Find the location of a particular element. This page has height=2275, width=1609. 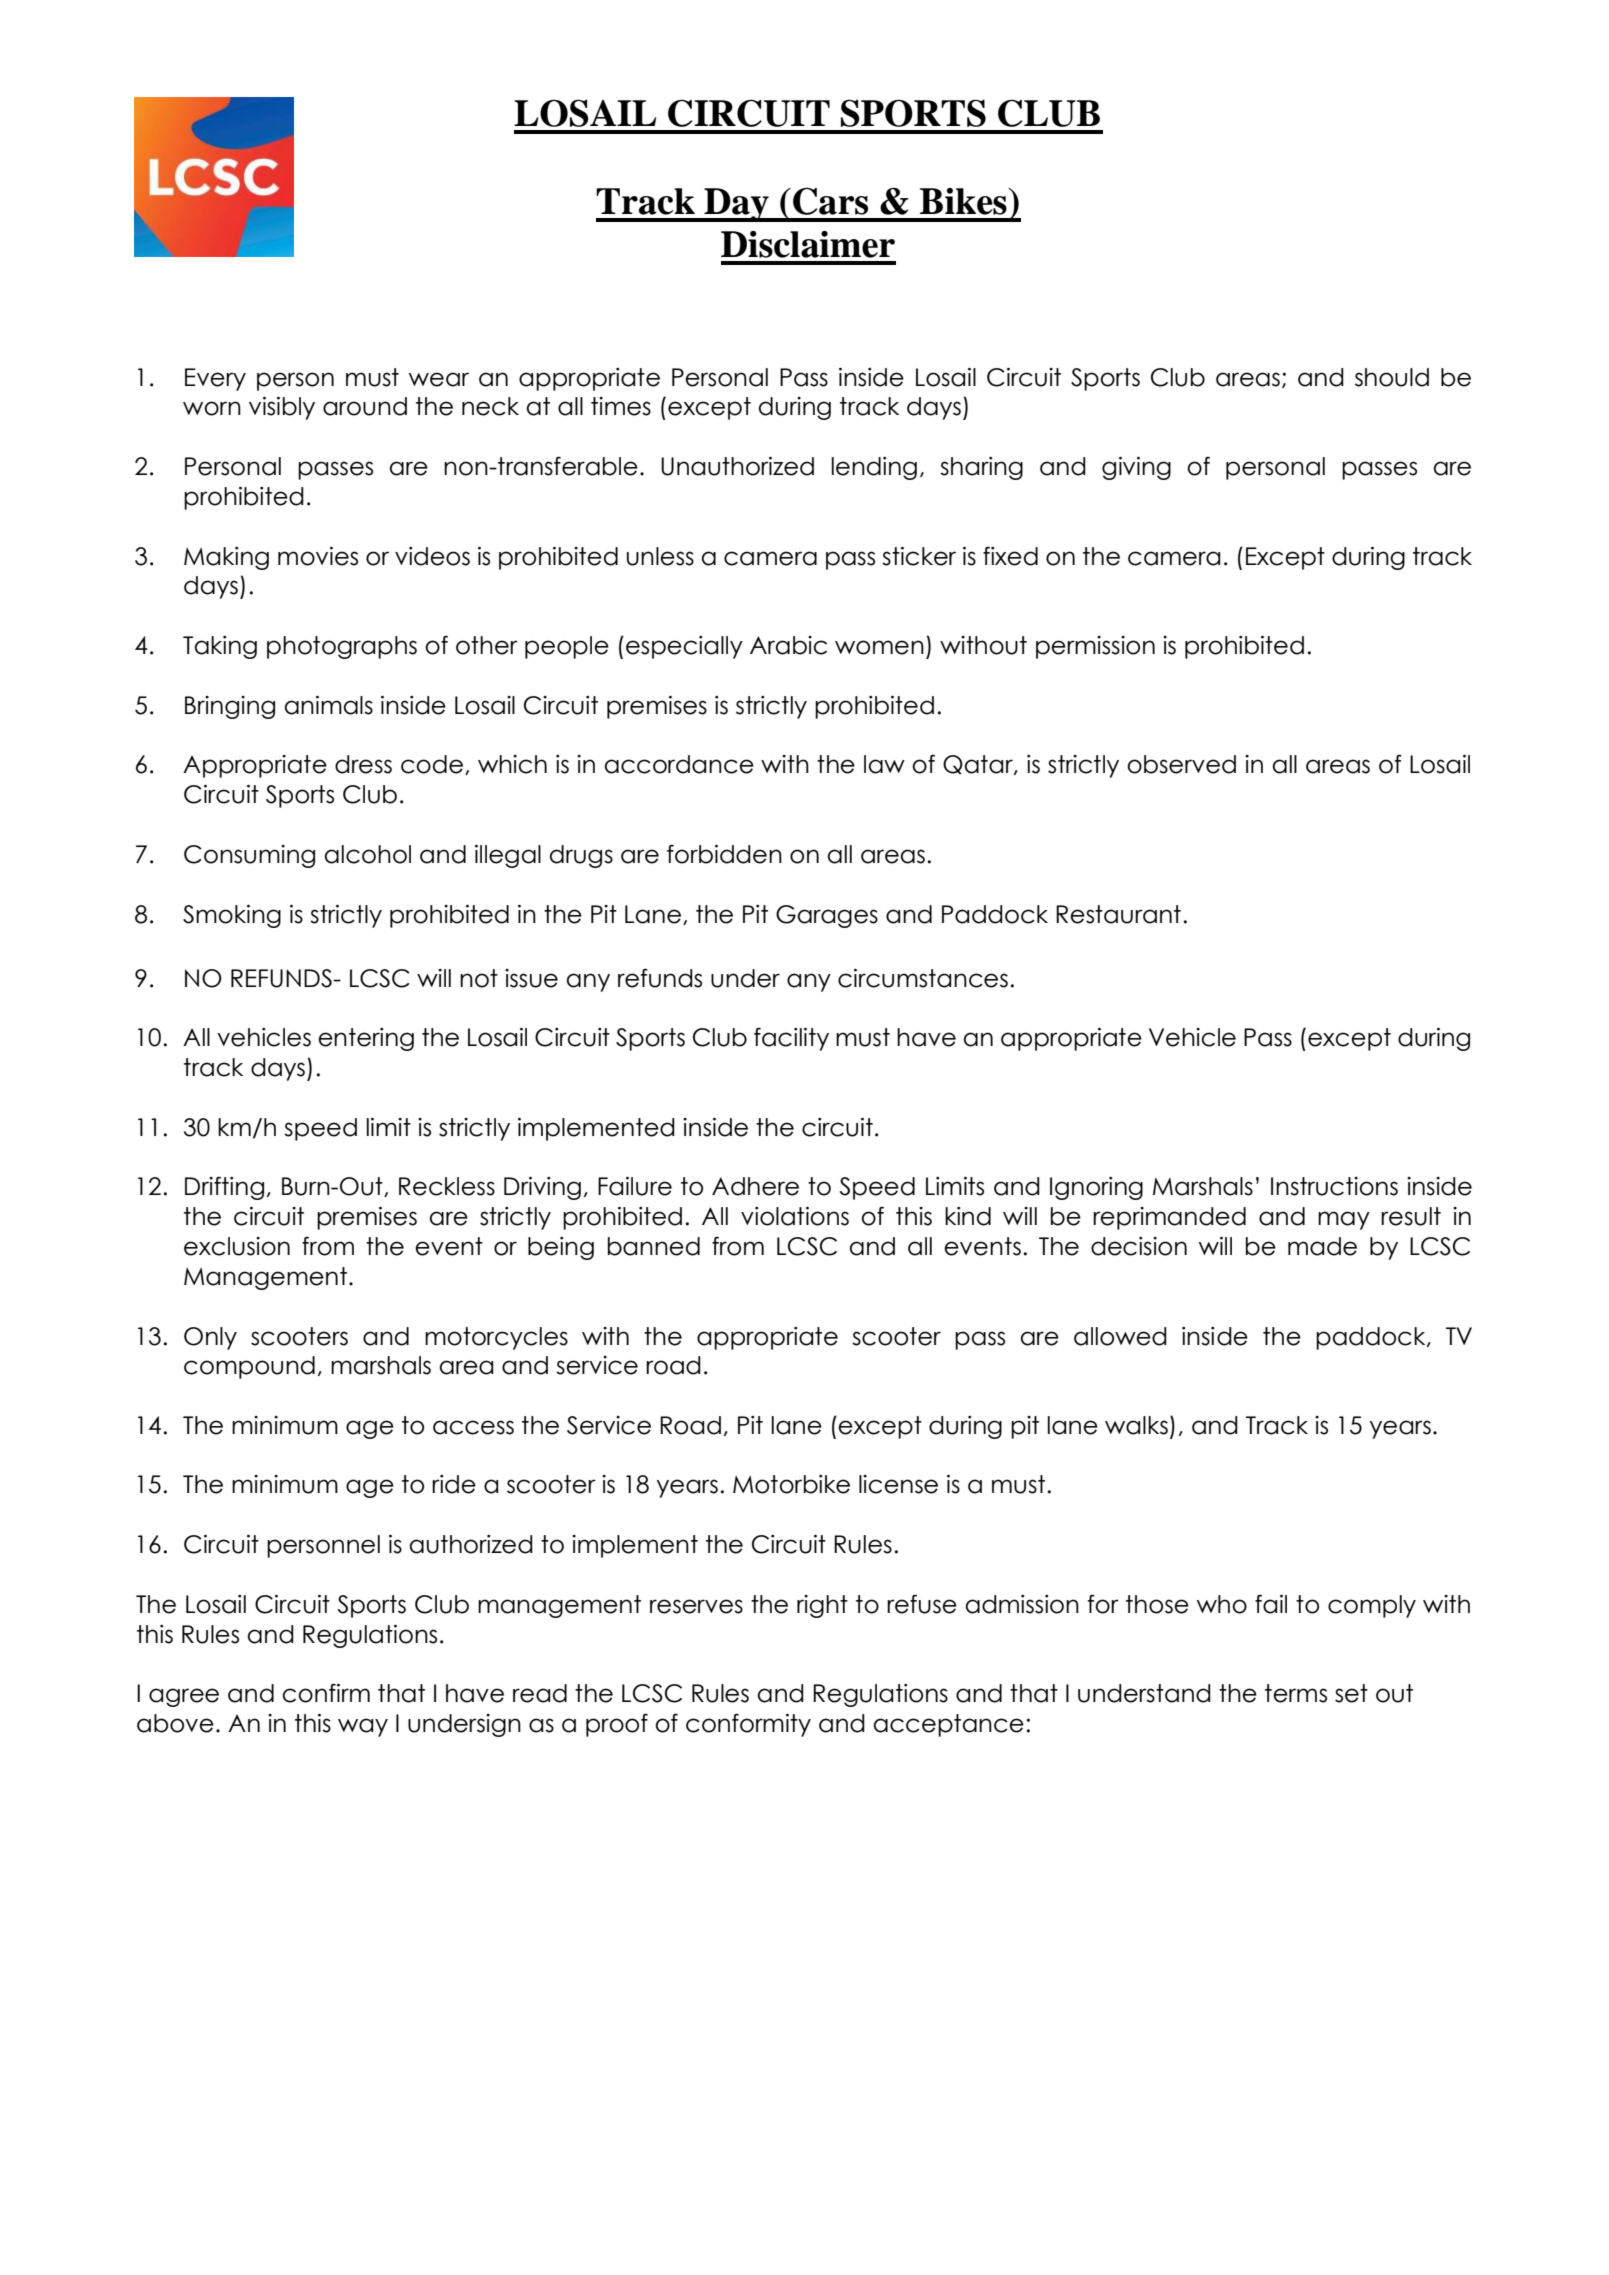

Disclaimer is located at coordinates (808, 244).
